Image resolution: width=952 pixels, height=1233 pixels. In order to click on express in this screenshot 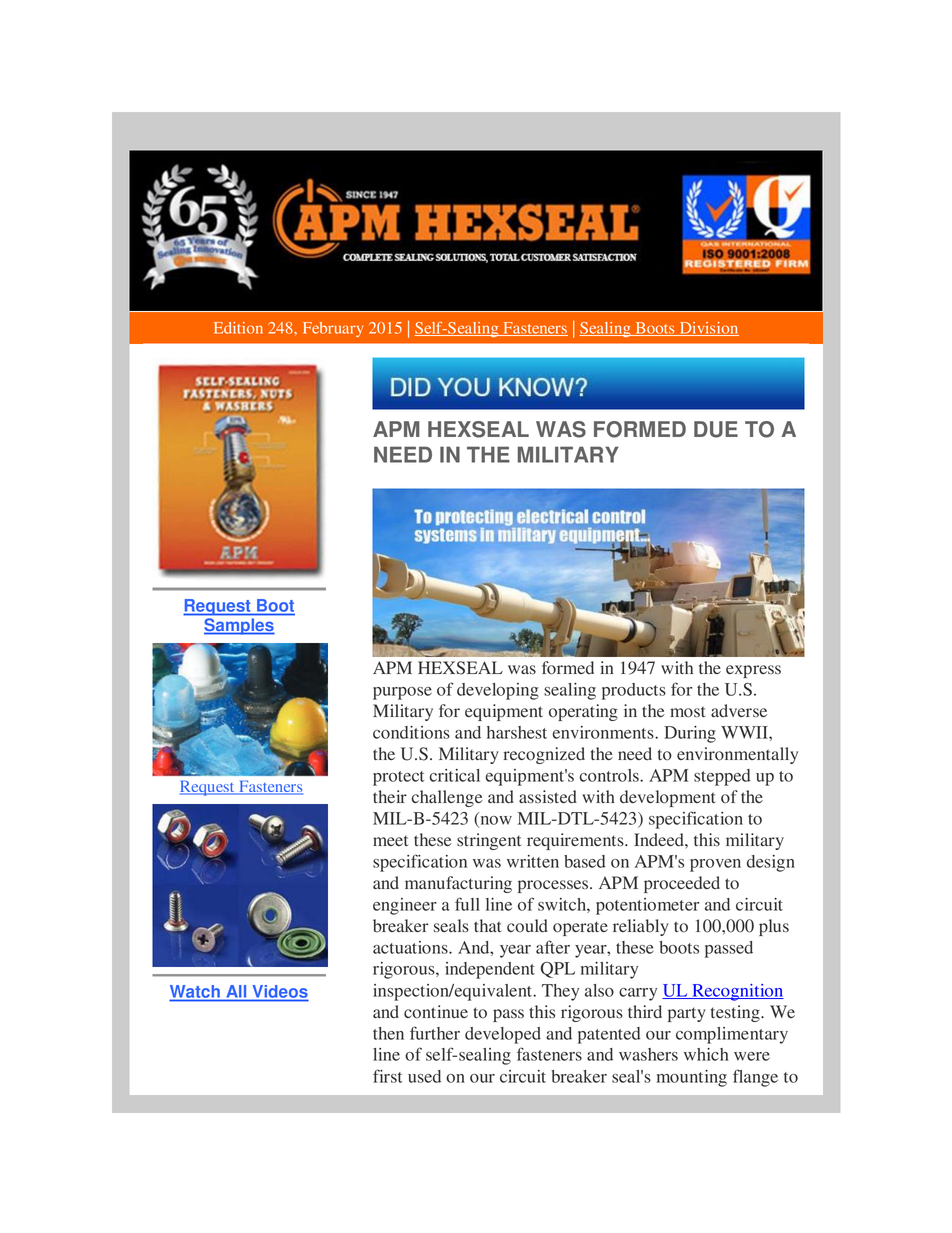, I will do `click(753, 671)`.
